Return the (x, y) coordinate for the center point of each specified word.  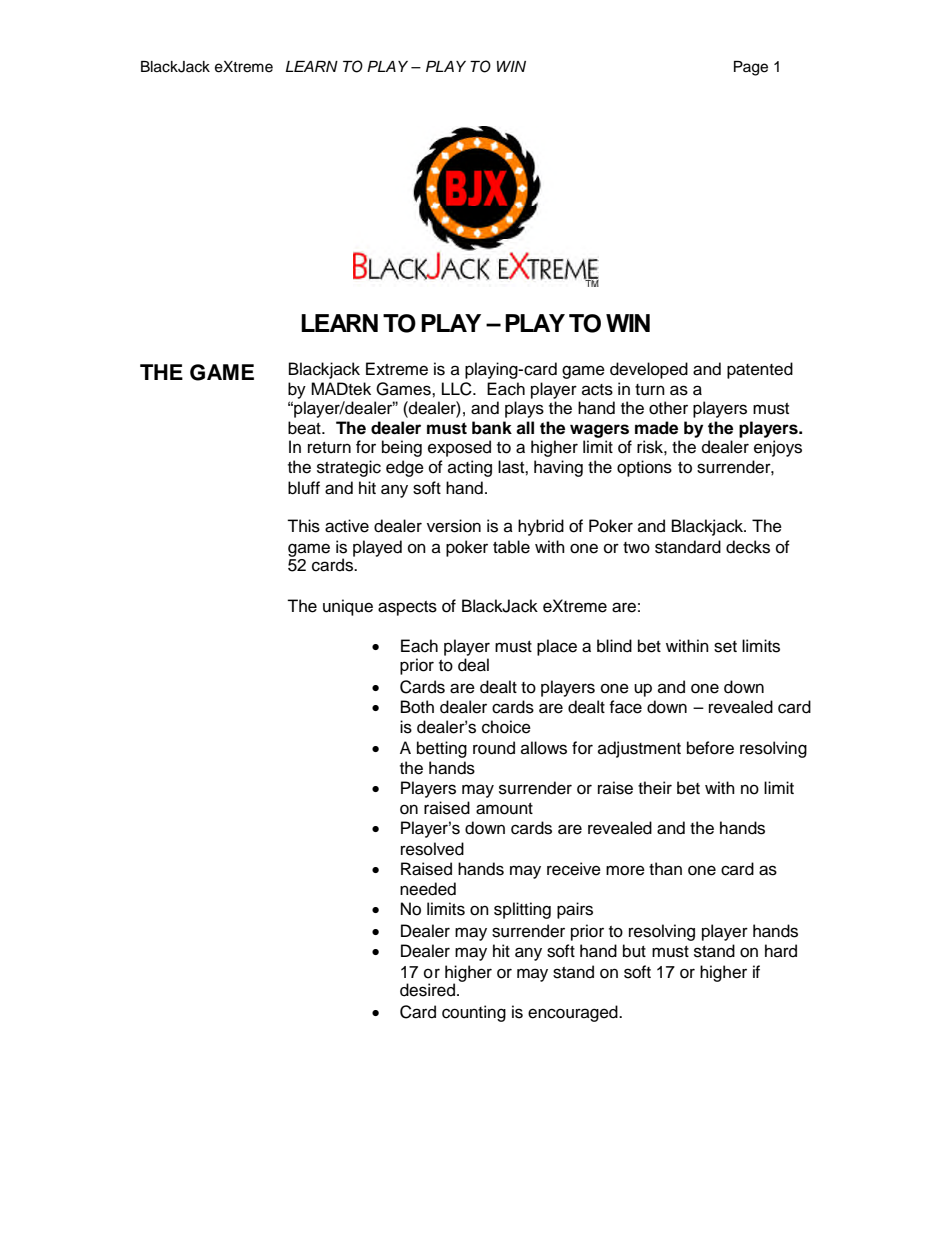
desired (427, 990)
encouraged (574, 1013)
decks (748, 547)
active (347, 526)
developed (649, 370)
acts (597, 390)
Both (417, 707)
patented (760, 370)
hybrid (541, 527)
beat (305, 428)
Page (751, 68)
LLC (458, 389)
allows (544, 748)
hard (781, 951)
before (710, 748)
